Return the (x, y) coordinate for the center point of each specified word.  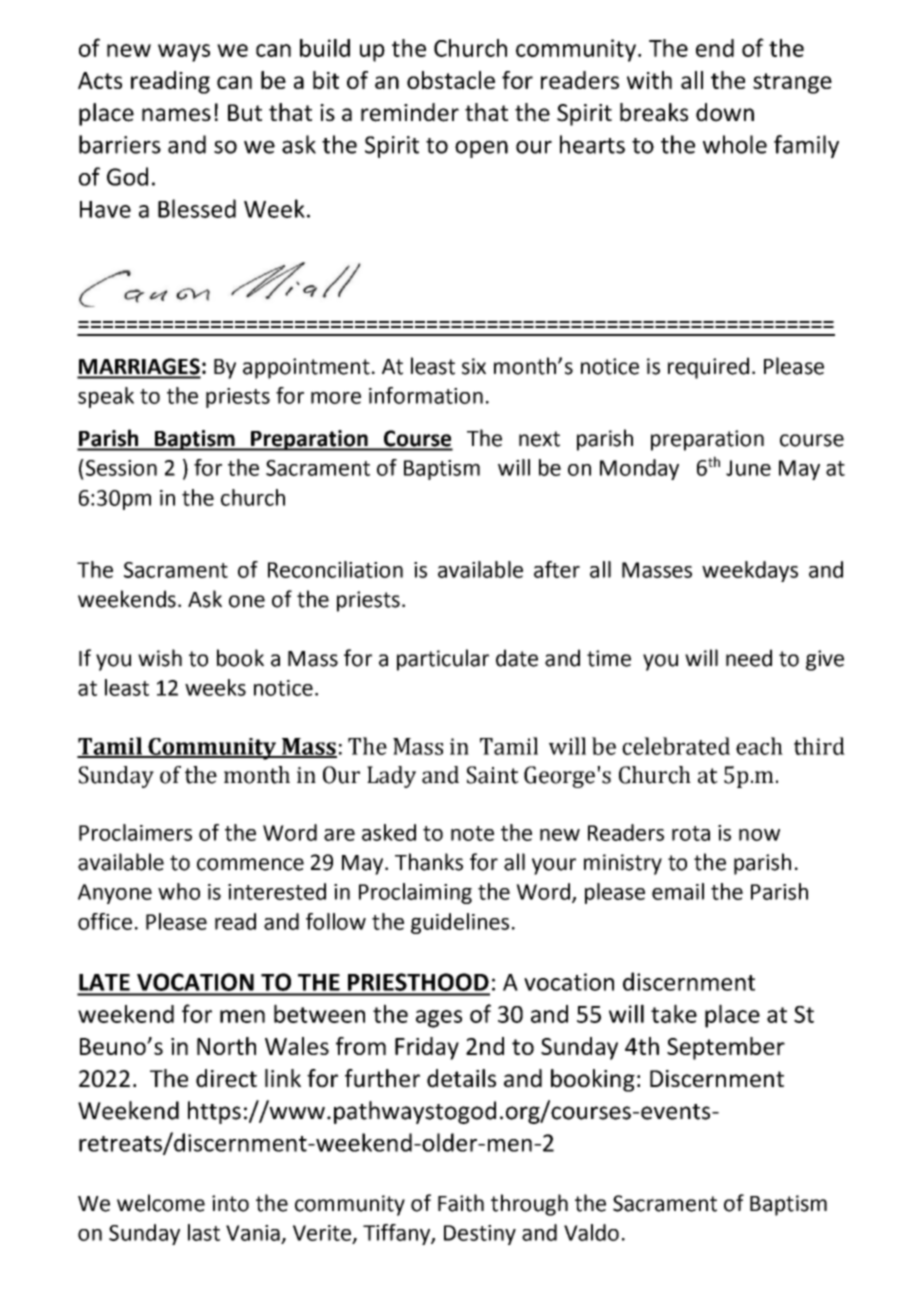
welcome (161, 1203)
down (725, 112)
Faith (461, 1203)
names (176, 115)
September (726, 1048)
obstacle (451, 80)
